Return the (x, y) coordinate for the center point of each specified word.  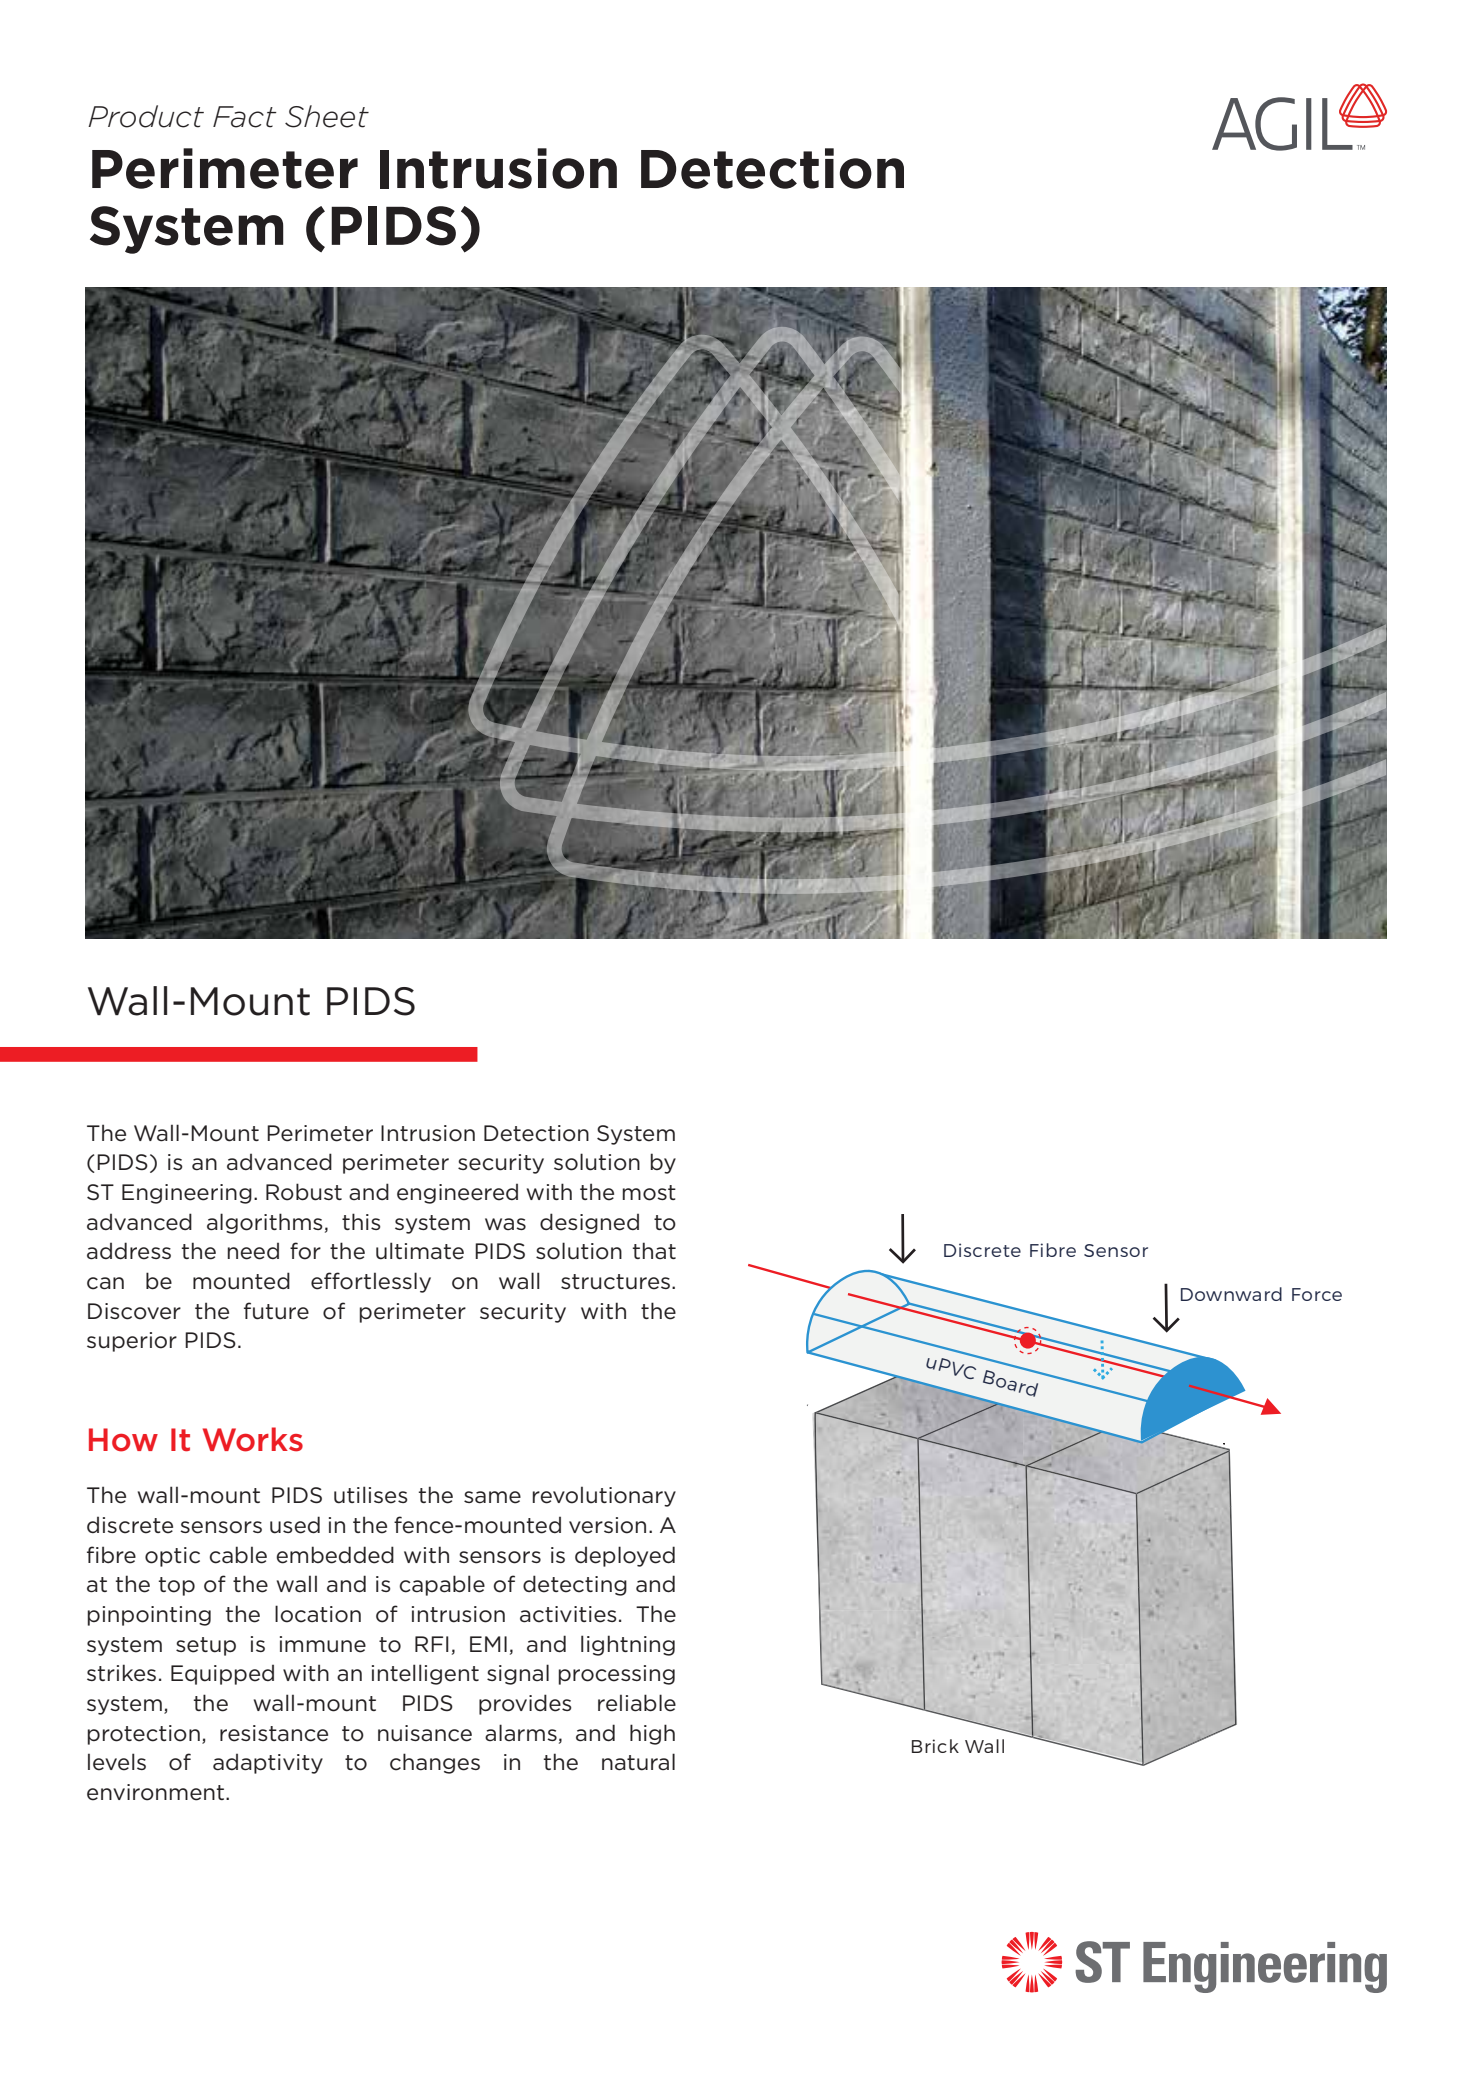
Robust (304, 1192)
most (649, 1193)
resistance (274, 1733)
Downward (1231, 1294)
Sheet (327, 116)
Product (146, 116)
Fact (245, 117)
